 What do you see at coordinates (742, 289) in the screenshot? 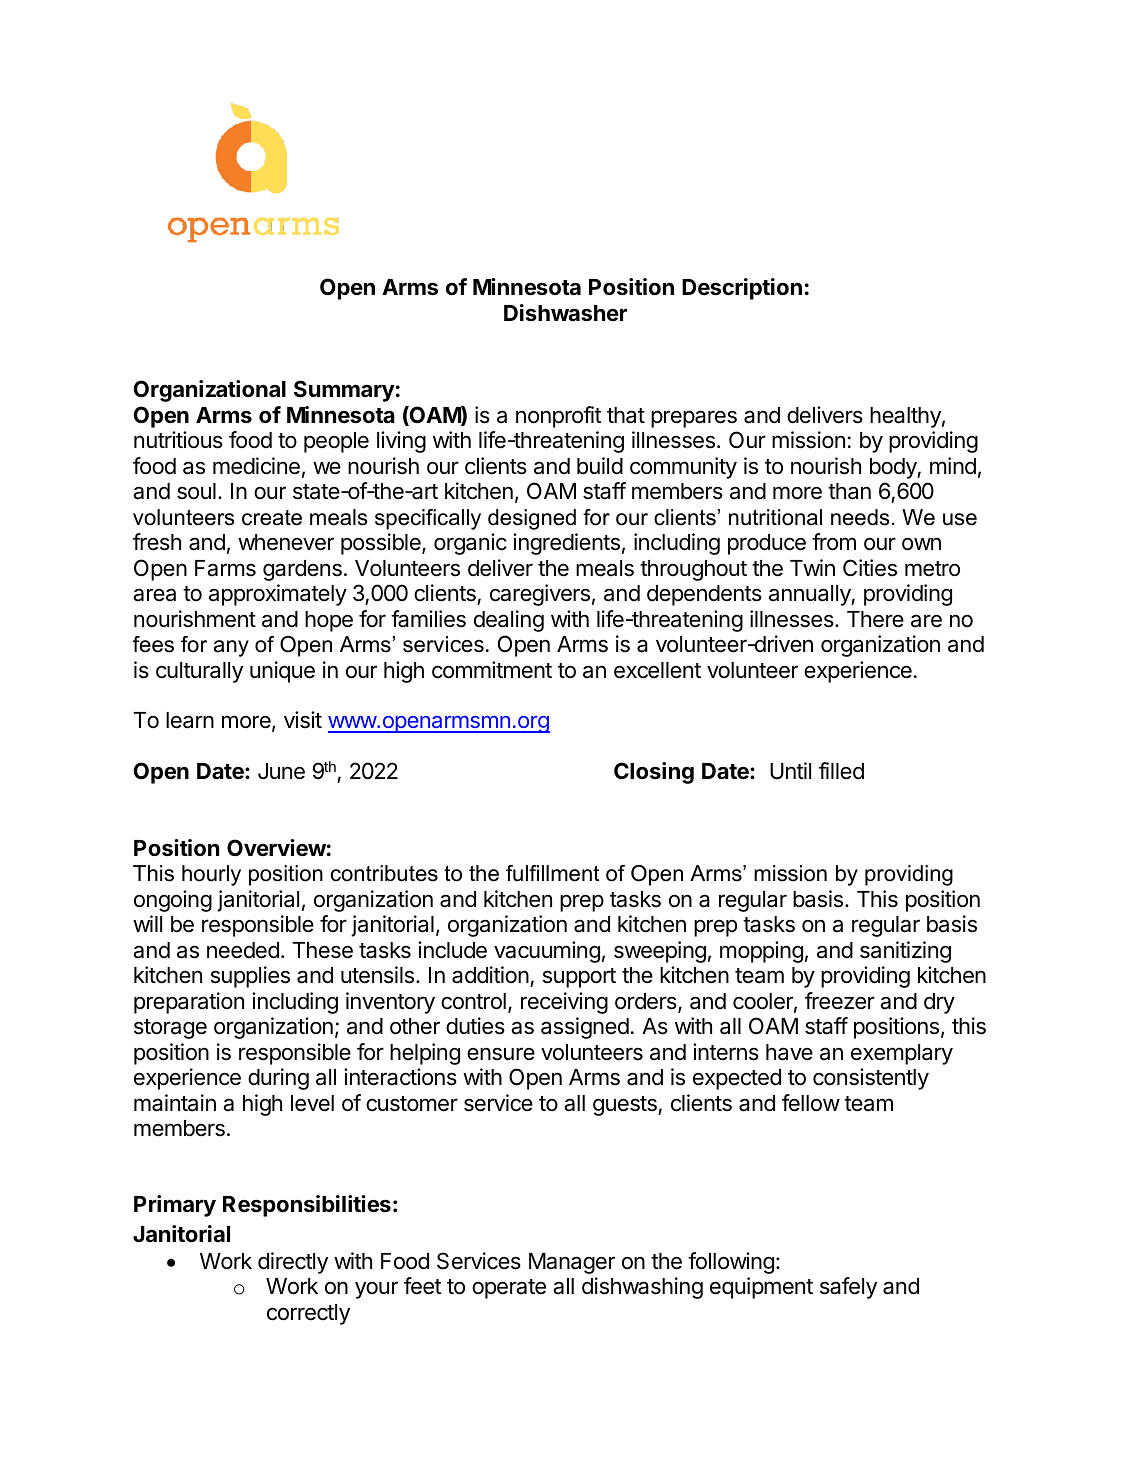
I see `Description` at bounding box center [742, 289].
